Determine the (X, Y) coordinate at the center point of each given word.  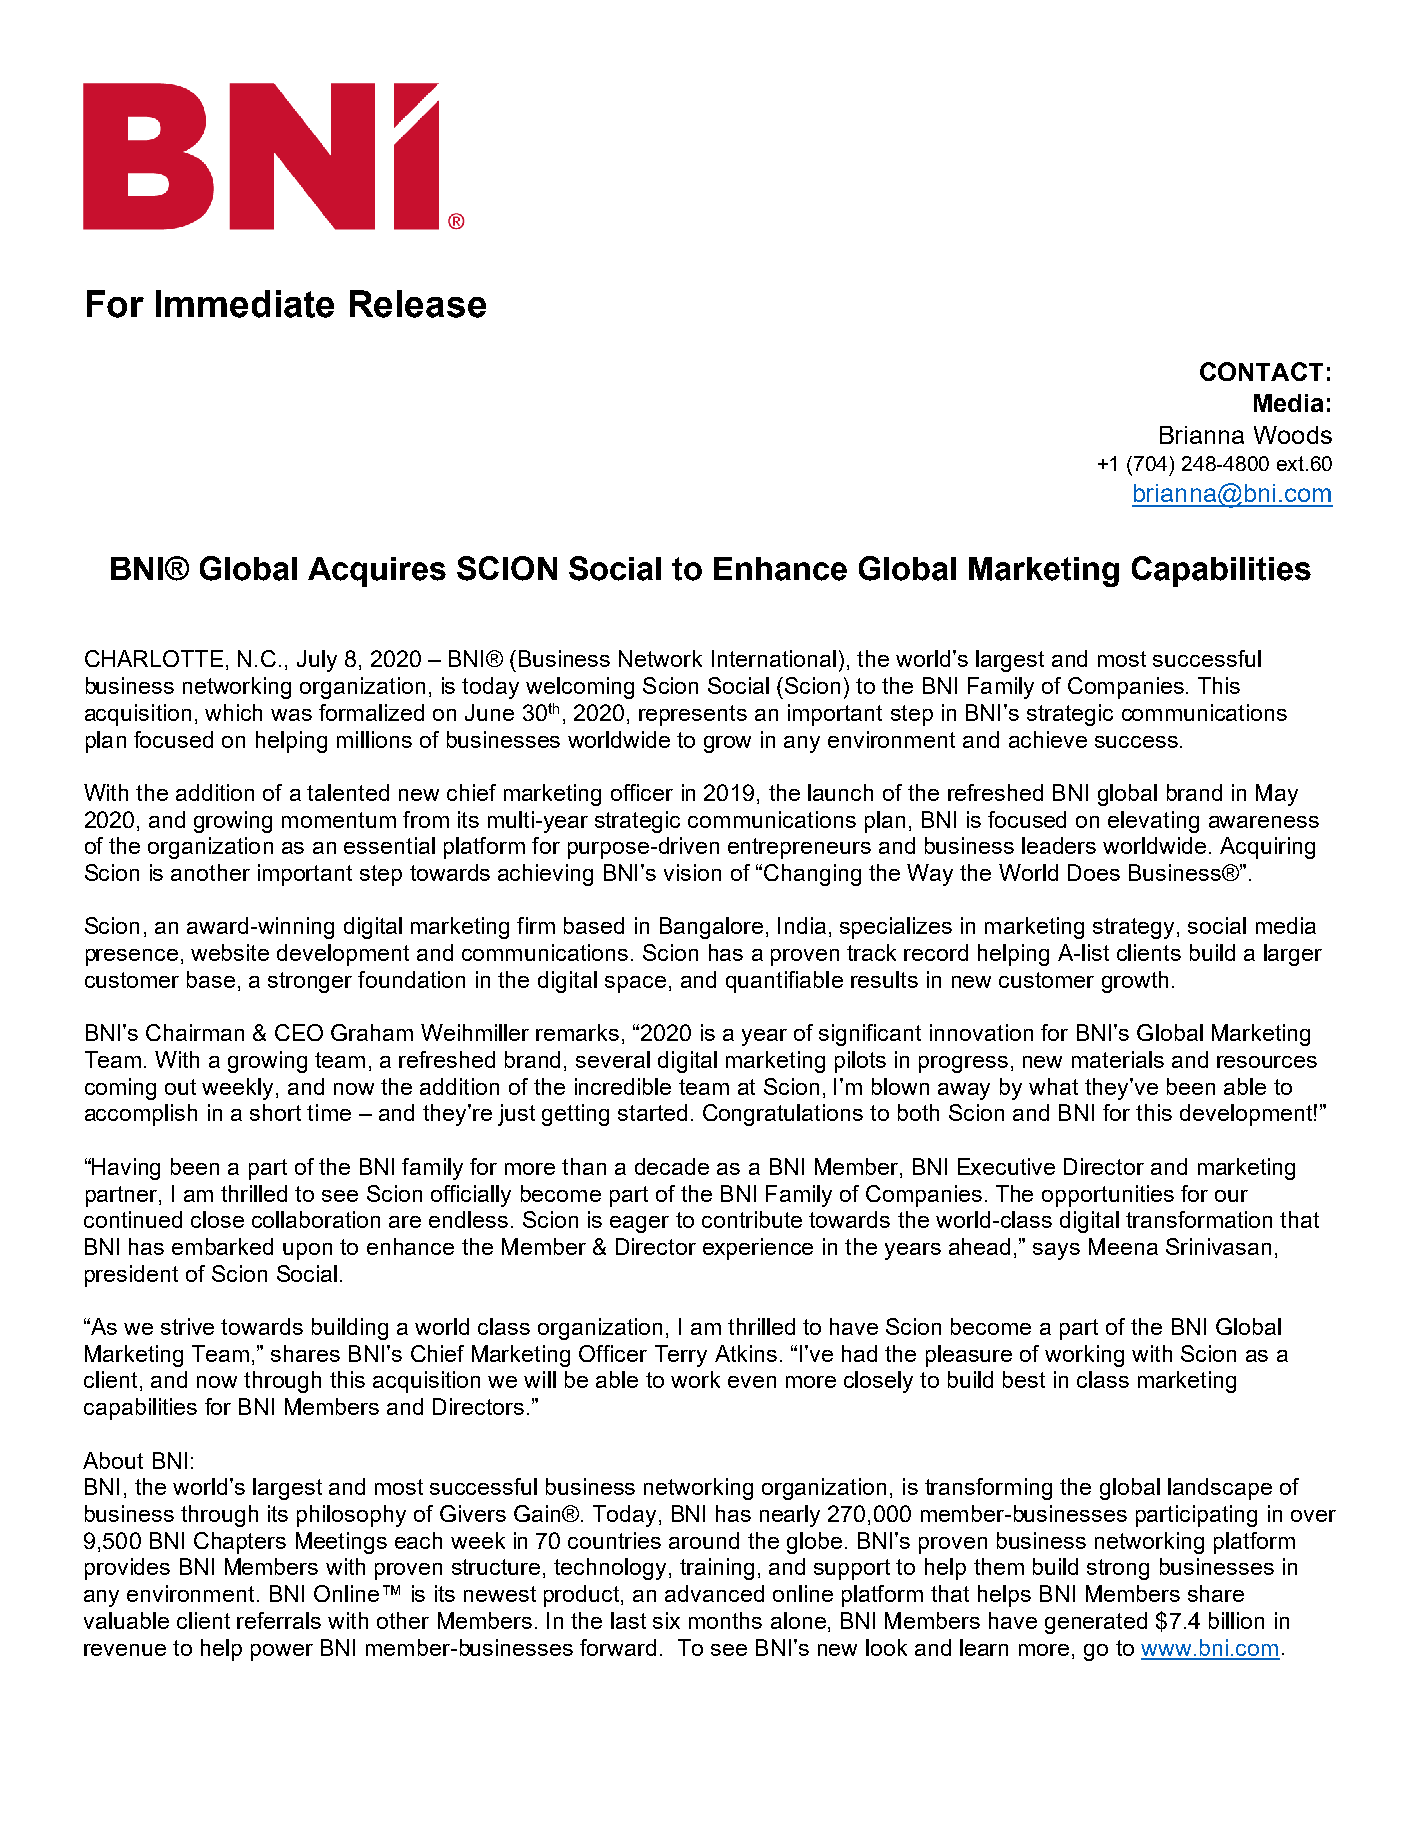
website (230, 952)
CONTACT (1261, 371)
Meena (1123, 1246)
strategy (1133, 928)
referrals (279, 1620)
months (725, 1620)
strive (187, 1326)
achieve (1048, 739)
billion (1236, 1620)
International (774, 658)
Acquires (377, 572)
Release (418, 304)
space (635, 984)
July (317, 661)
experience (758, 1249)
